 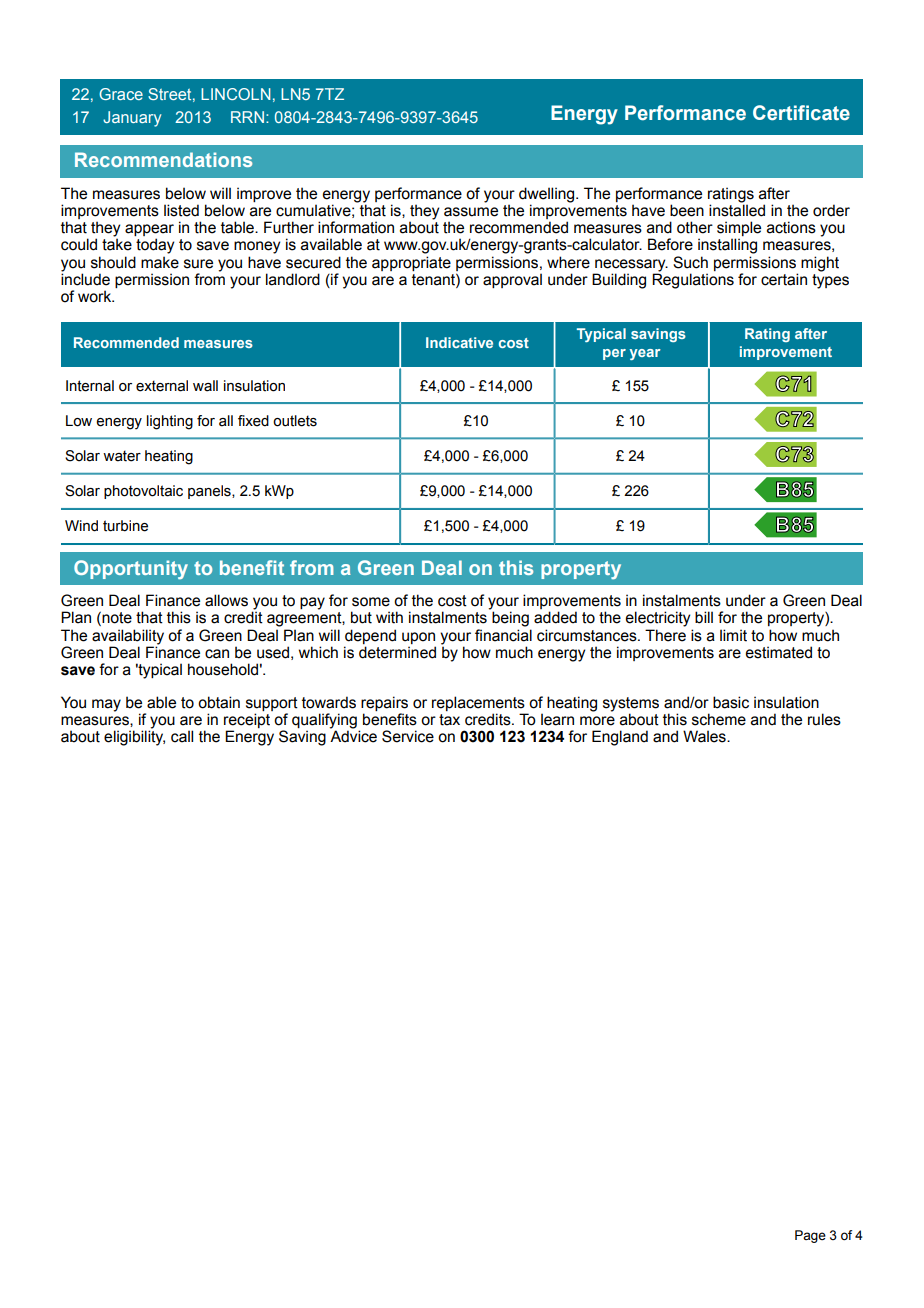 I want to click on January, so click(x=132, y=119).
